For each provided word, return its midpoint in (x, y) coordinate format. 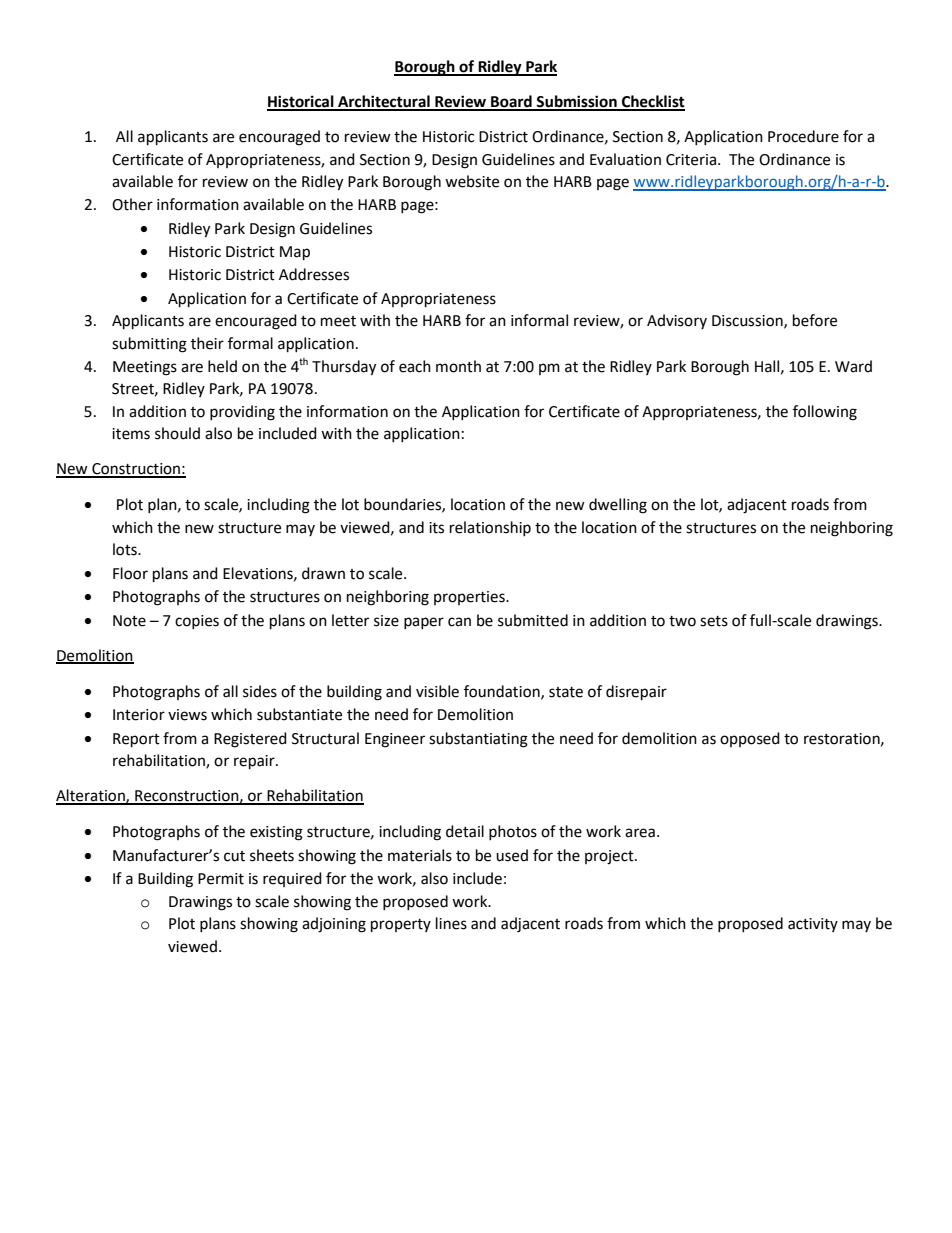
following (825, 413)
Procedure (803, 136)
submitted (533, 620)
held (222, 366)
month (458, 366)
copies (197, 622)
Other (132, 204)
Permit (221, 879)
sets (714, 621)
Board (511, 102)
